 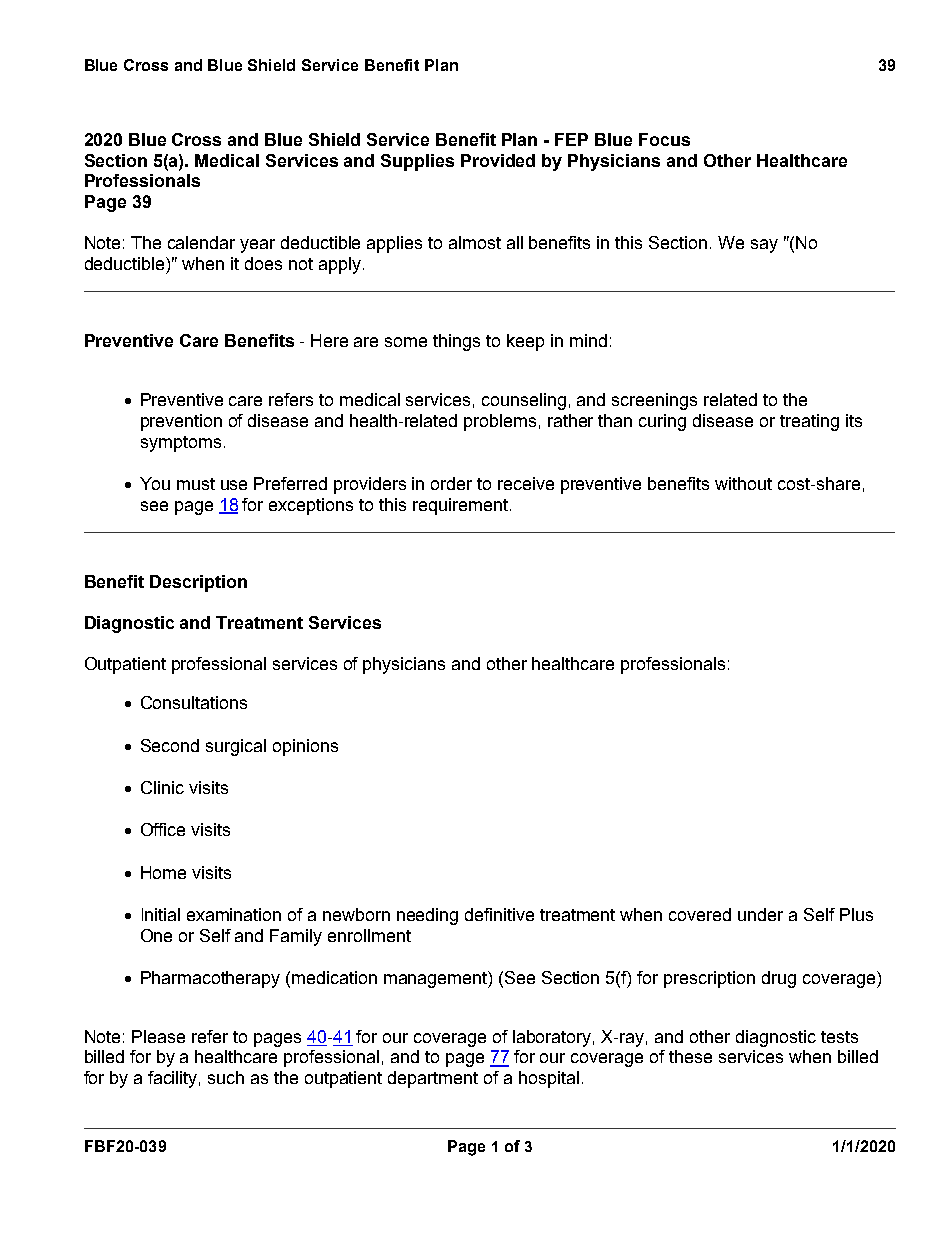 I want to click on requirement, so click(x=460, y=506).
